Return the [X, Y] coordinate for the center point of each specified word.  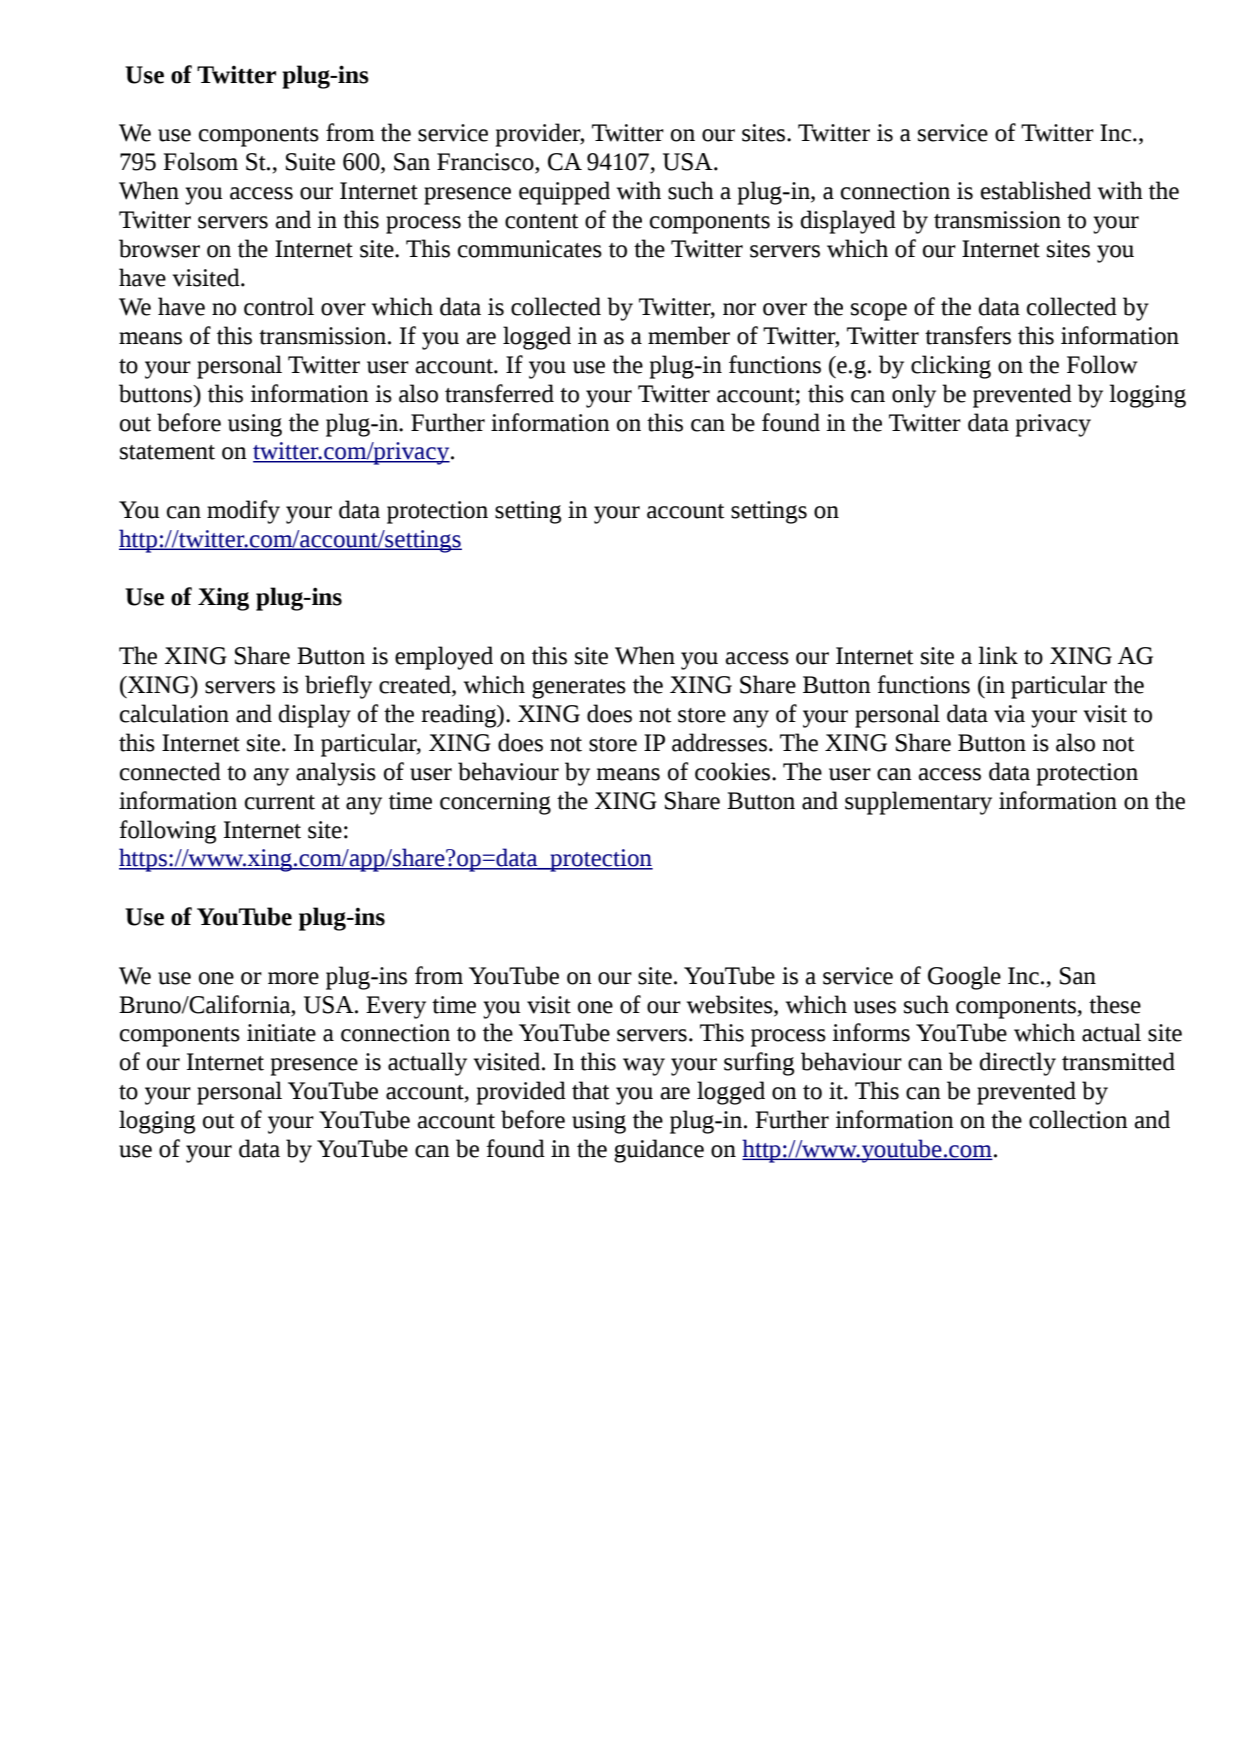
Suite [310, 162]
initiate [281, 1033]
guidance [659, 1151]
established [1036, 190]
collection [1078, 1119]
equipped [564, 193]
